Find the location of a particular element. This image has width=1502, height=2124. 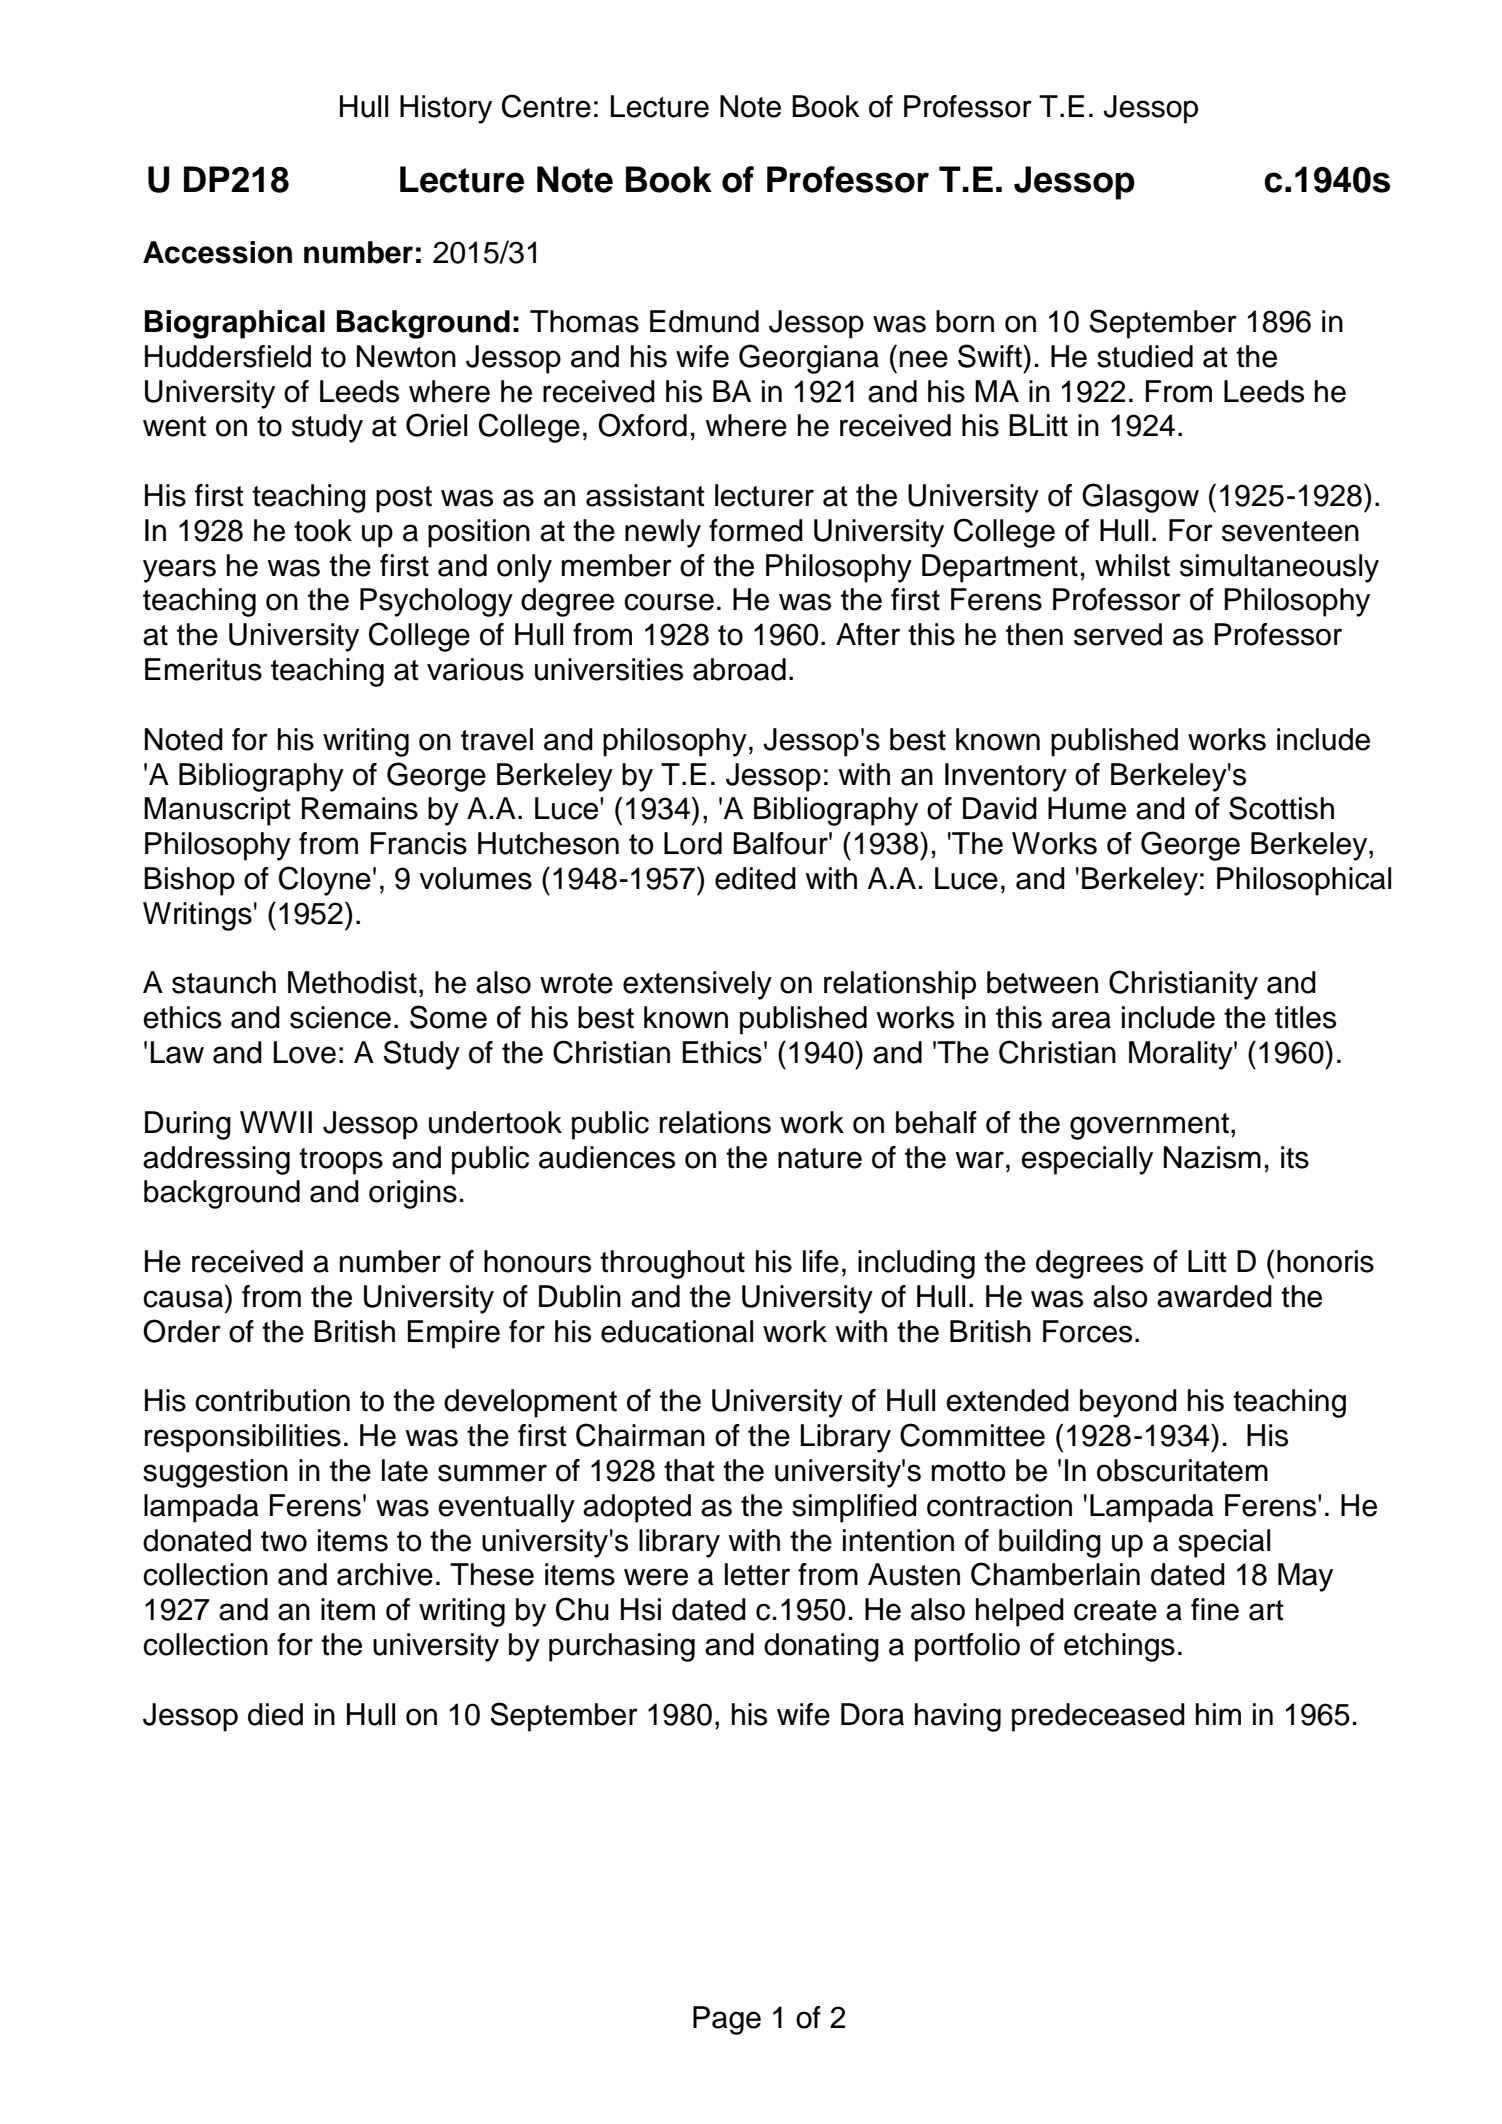

government is located at coordinates (1149, 1126).
